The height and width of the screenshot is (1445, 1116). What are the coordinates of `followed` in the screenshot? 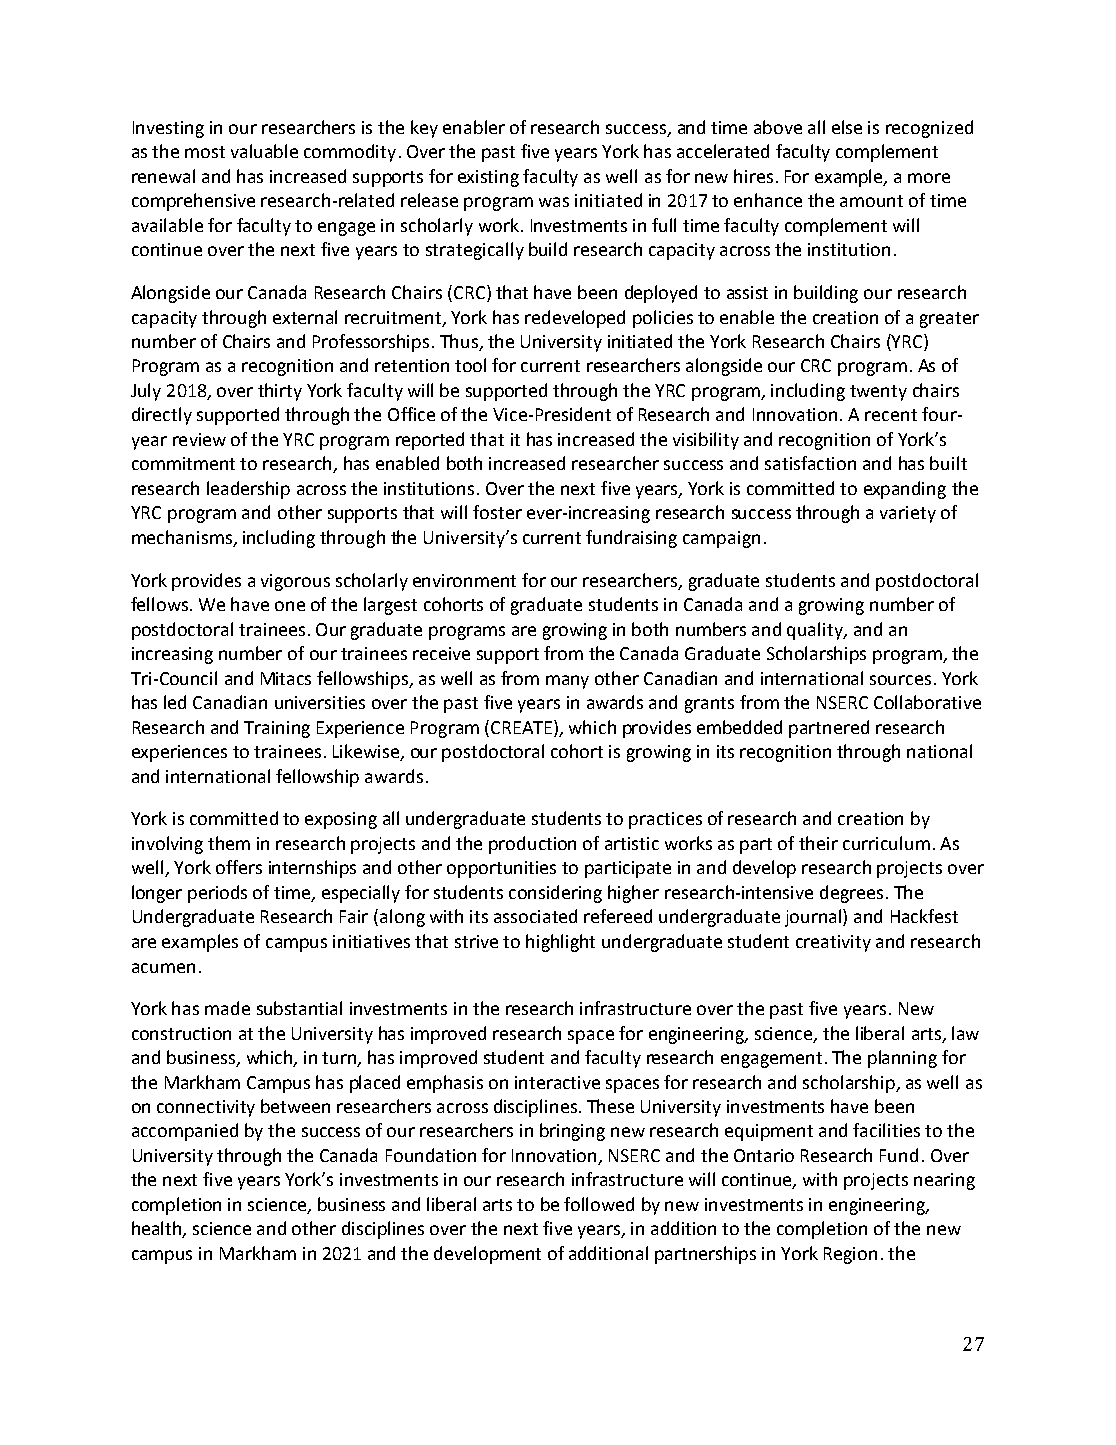 It's located at (599, 1204).
